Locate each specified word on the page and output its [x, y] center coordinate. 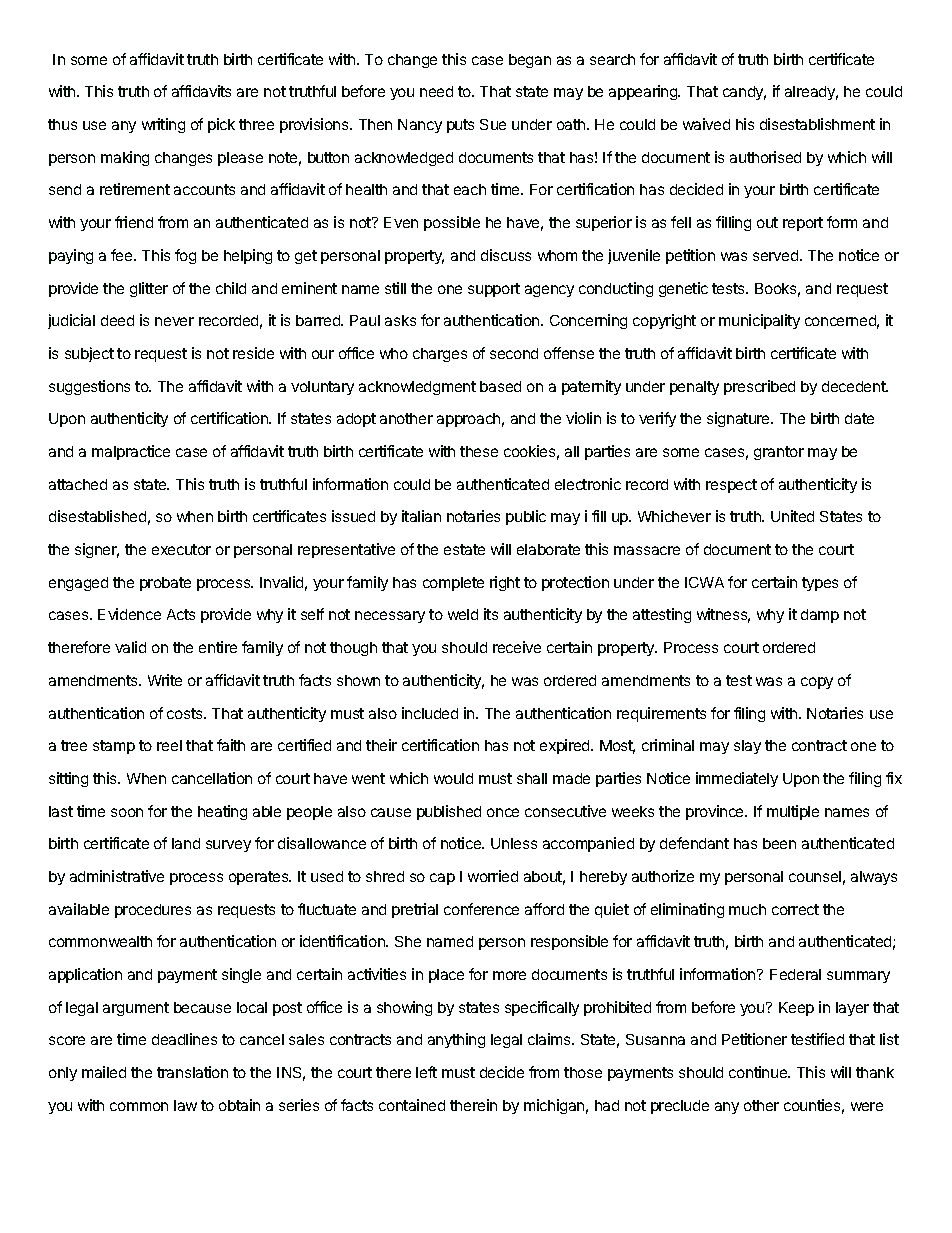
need [436, 91]
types [820, 584]
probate [165, 584]
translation [192, 1072]
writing [163, 125]
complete [453, 584]
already [811, 93]
